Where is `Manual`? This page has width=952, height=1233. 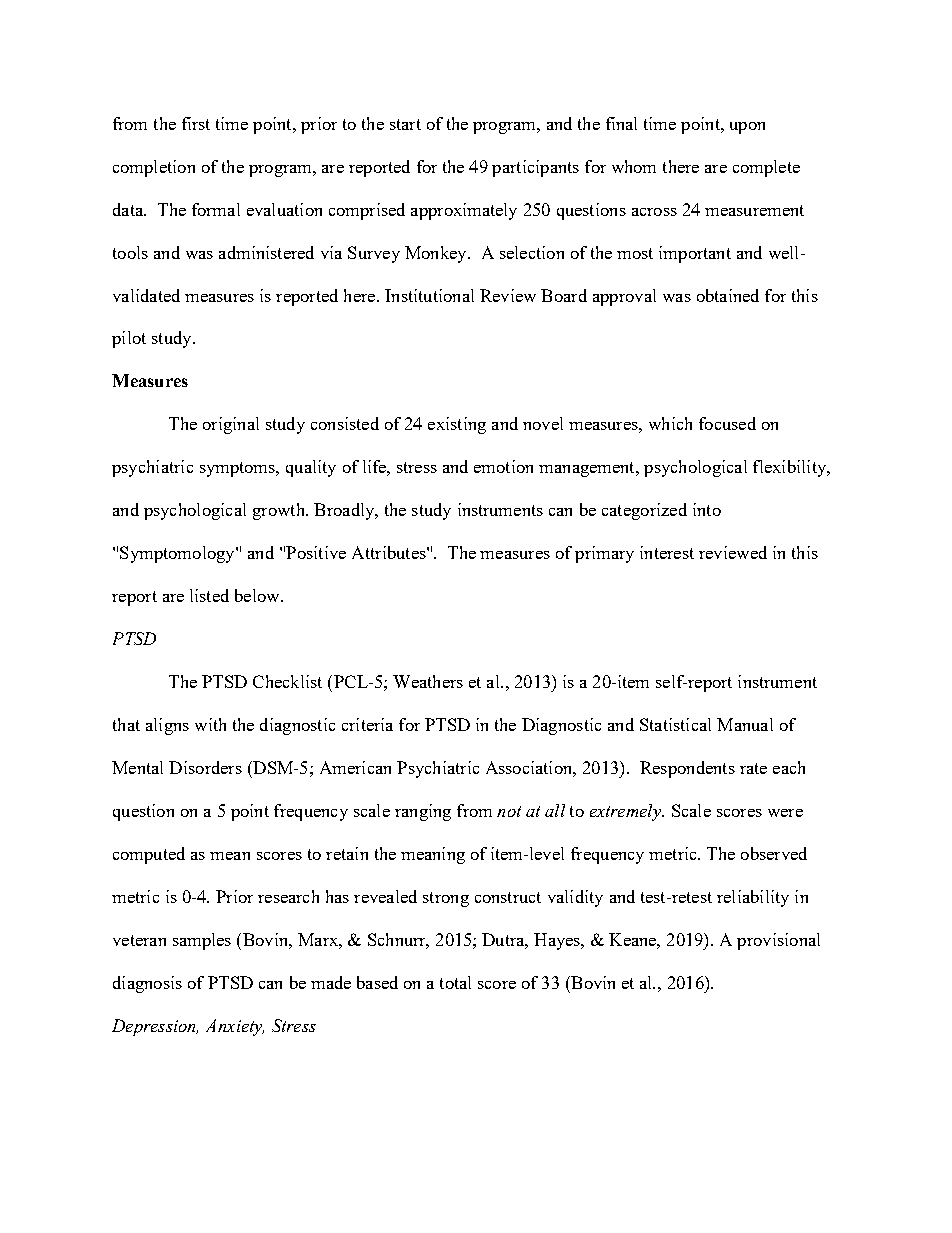 Manual is located at coordinates (745, 724).
